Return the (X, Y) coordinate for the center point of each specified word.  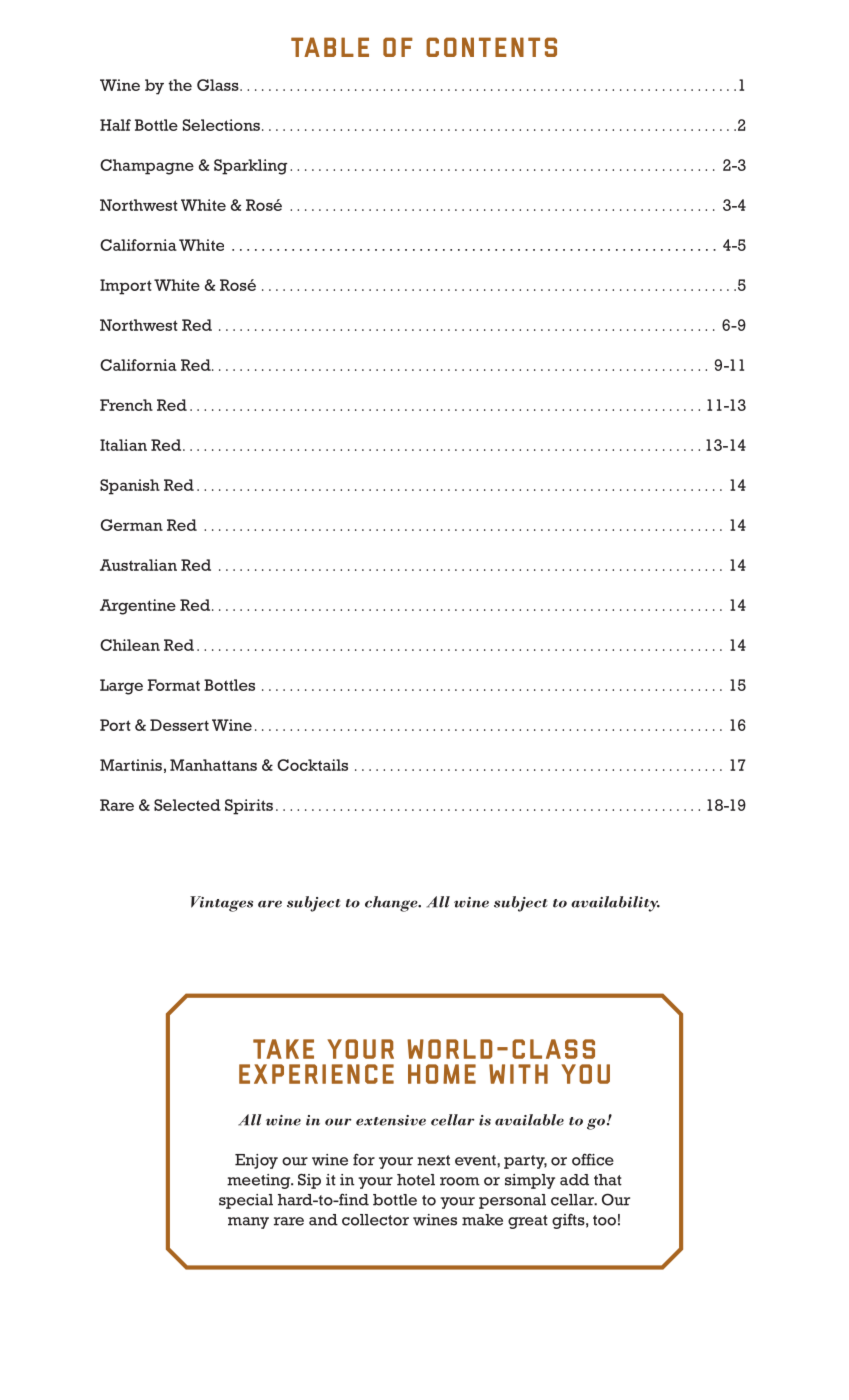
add (574, 1180)
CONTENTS (491, 47)
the (180, 85)
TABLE (330, 47)
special (246, 1201)
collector (375, 1220)
